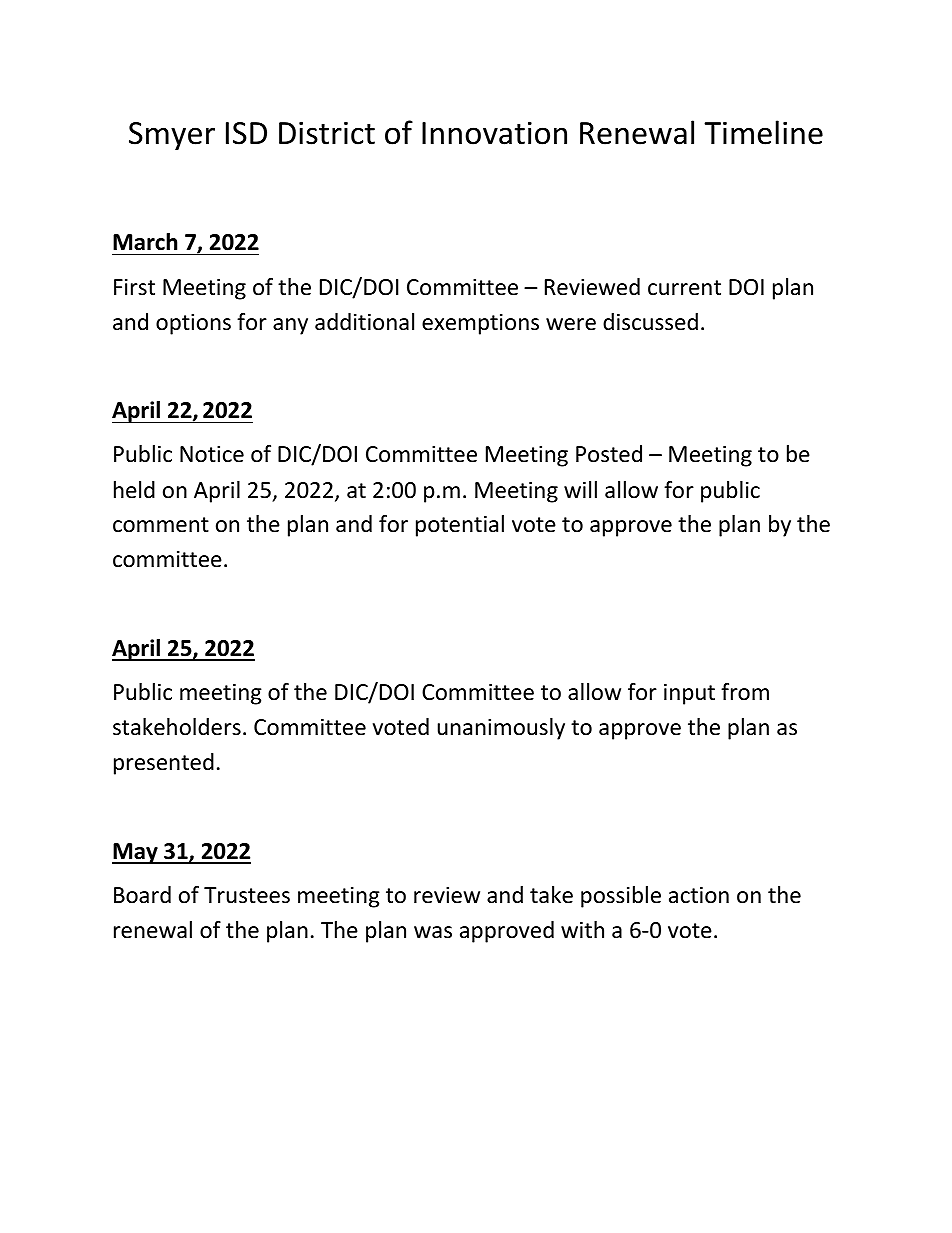  Describe the element at coordinates (247, 895) in the page. I see `Trustees` at that location.
